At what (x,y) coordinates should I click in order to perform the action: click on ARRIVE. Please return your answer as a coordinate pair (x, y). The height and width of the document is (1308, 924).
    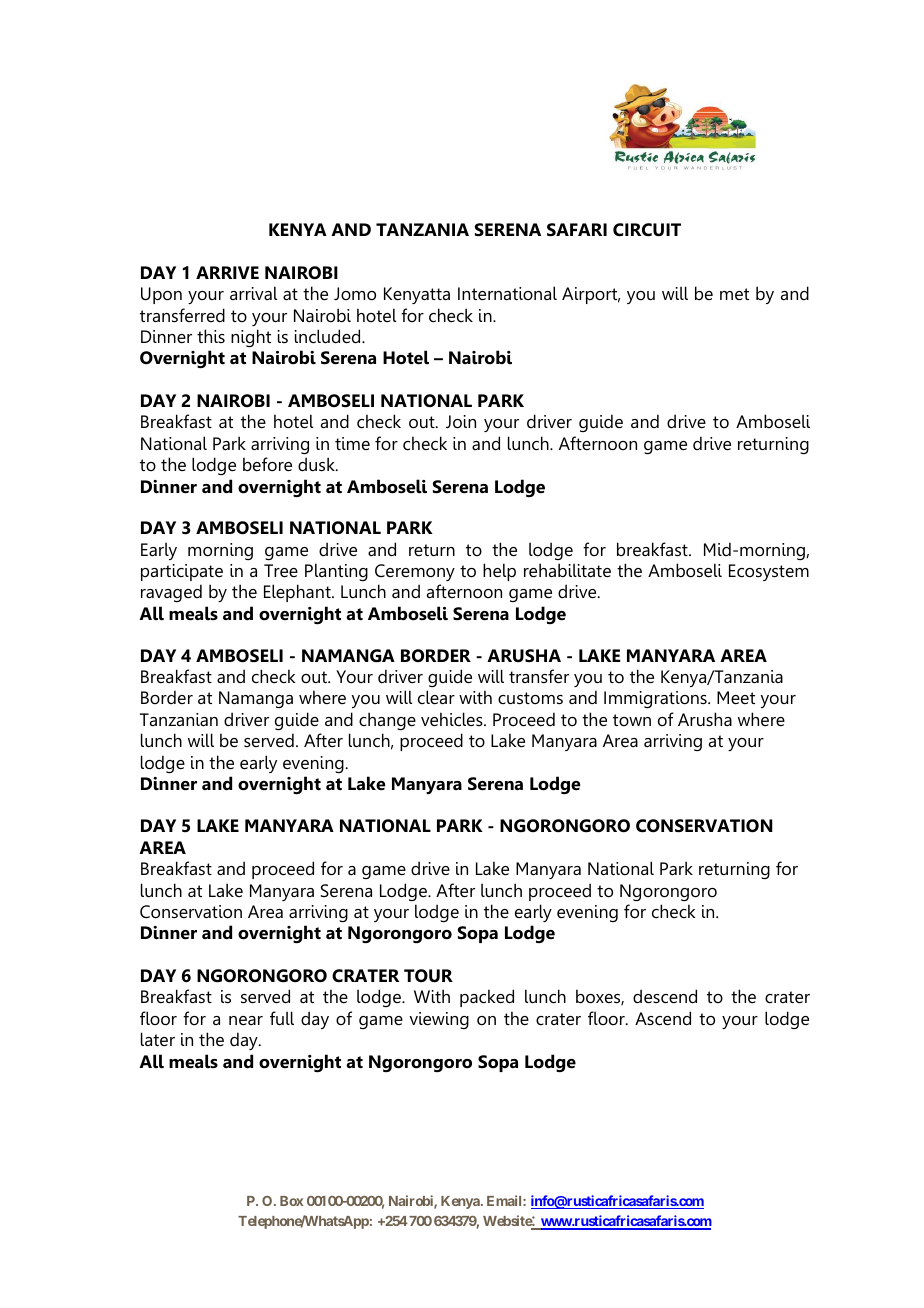
    Looking at the image, I should click on (227, 272).
